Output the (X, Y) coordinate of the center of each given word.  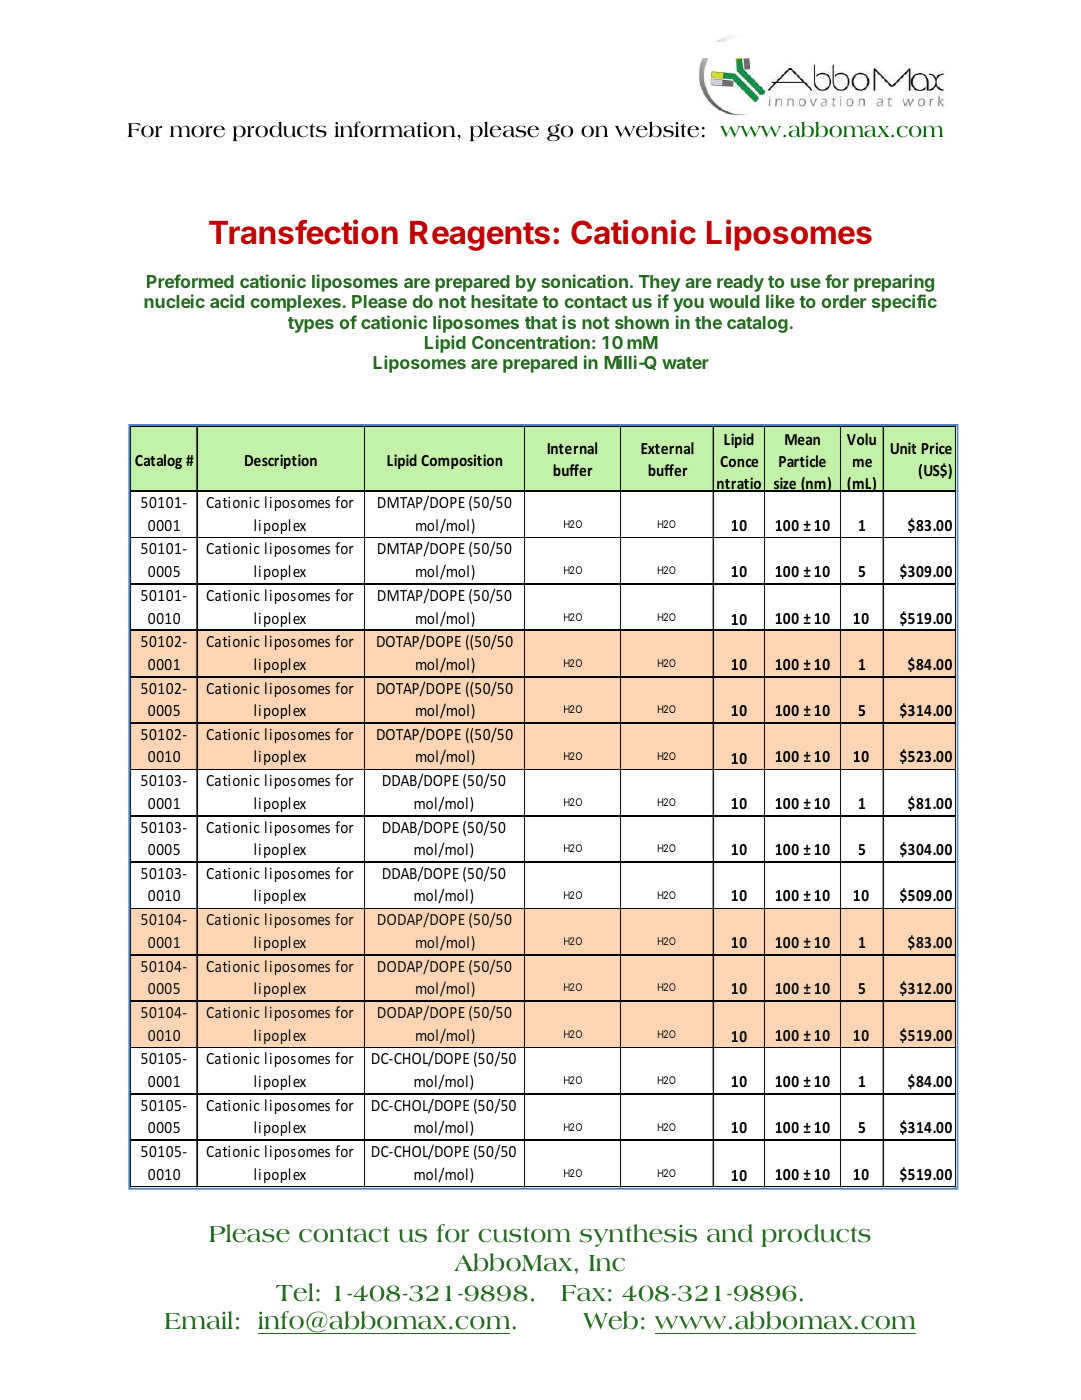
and (730, 1233)
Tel (294, 1292)
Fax (584, 1293)
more (197, 131)
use (806, 283)
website (657, 129)
